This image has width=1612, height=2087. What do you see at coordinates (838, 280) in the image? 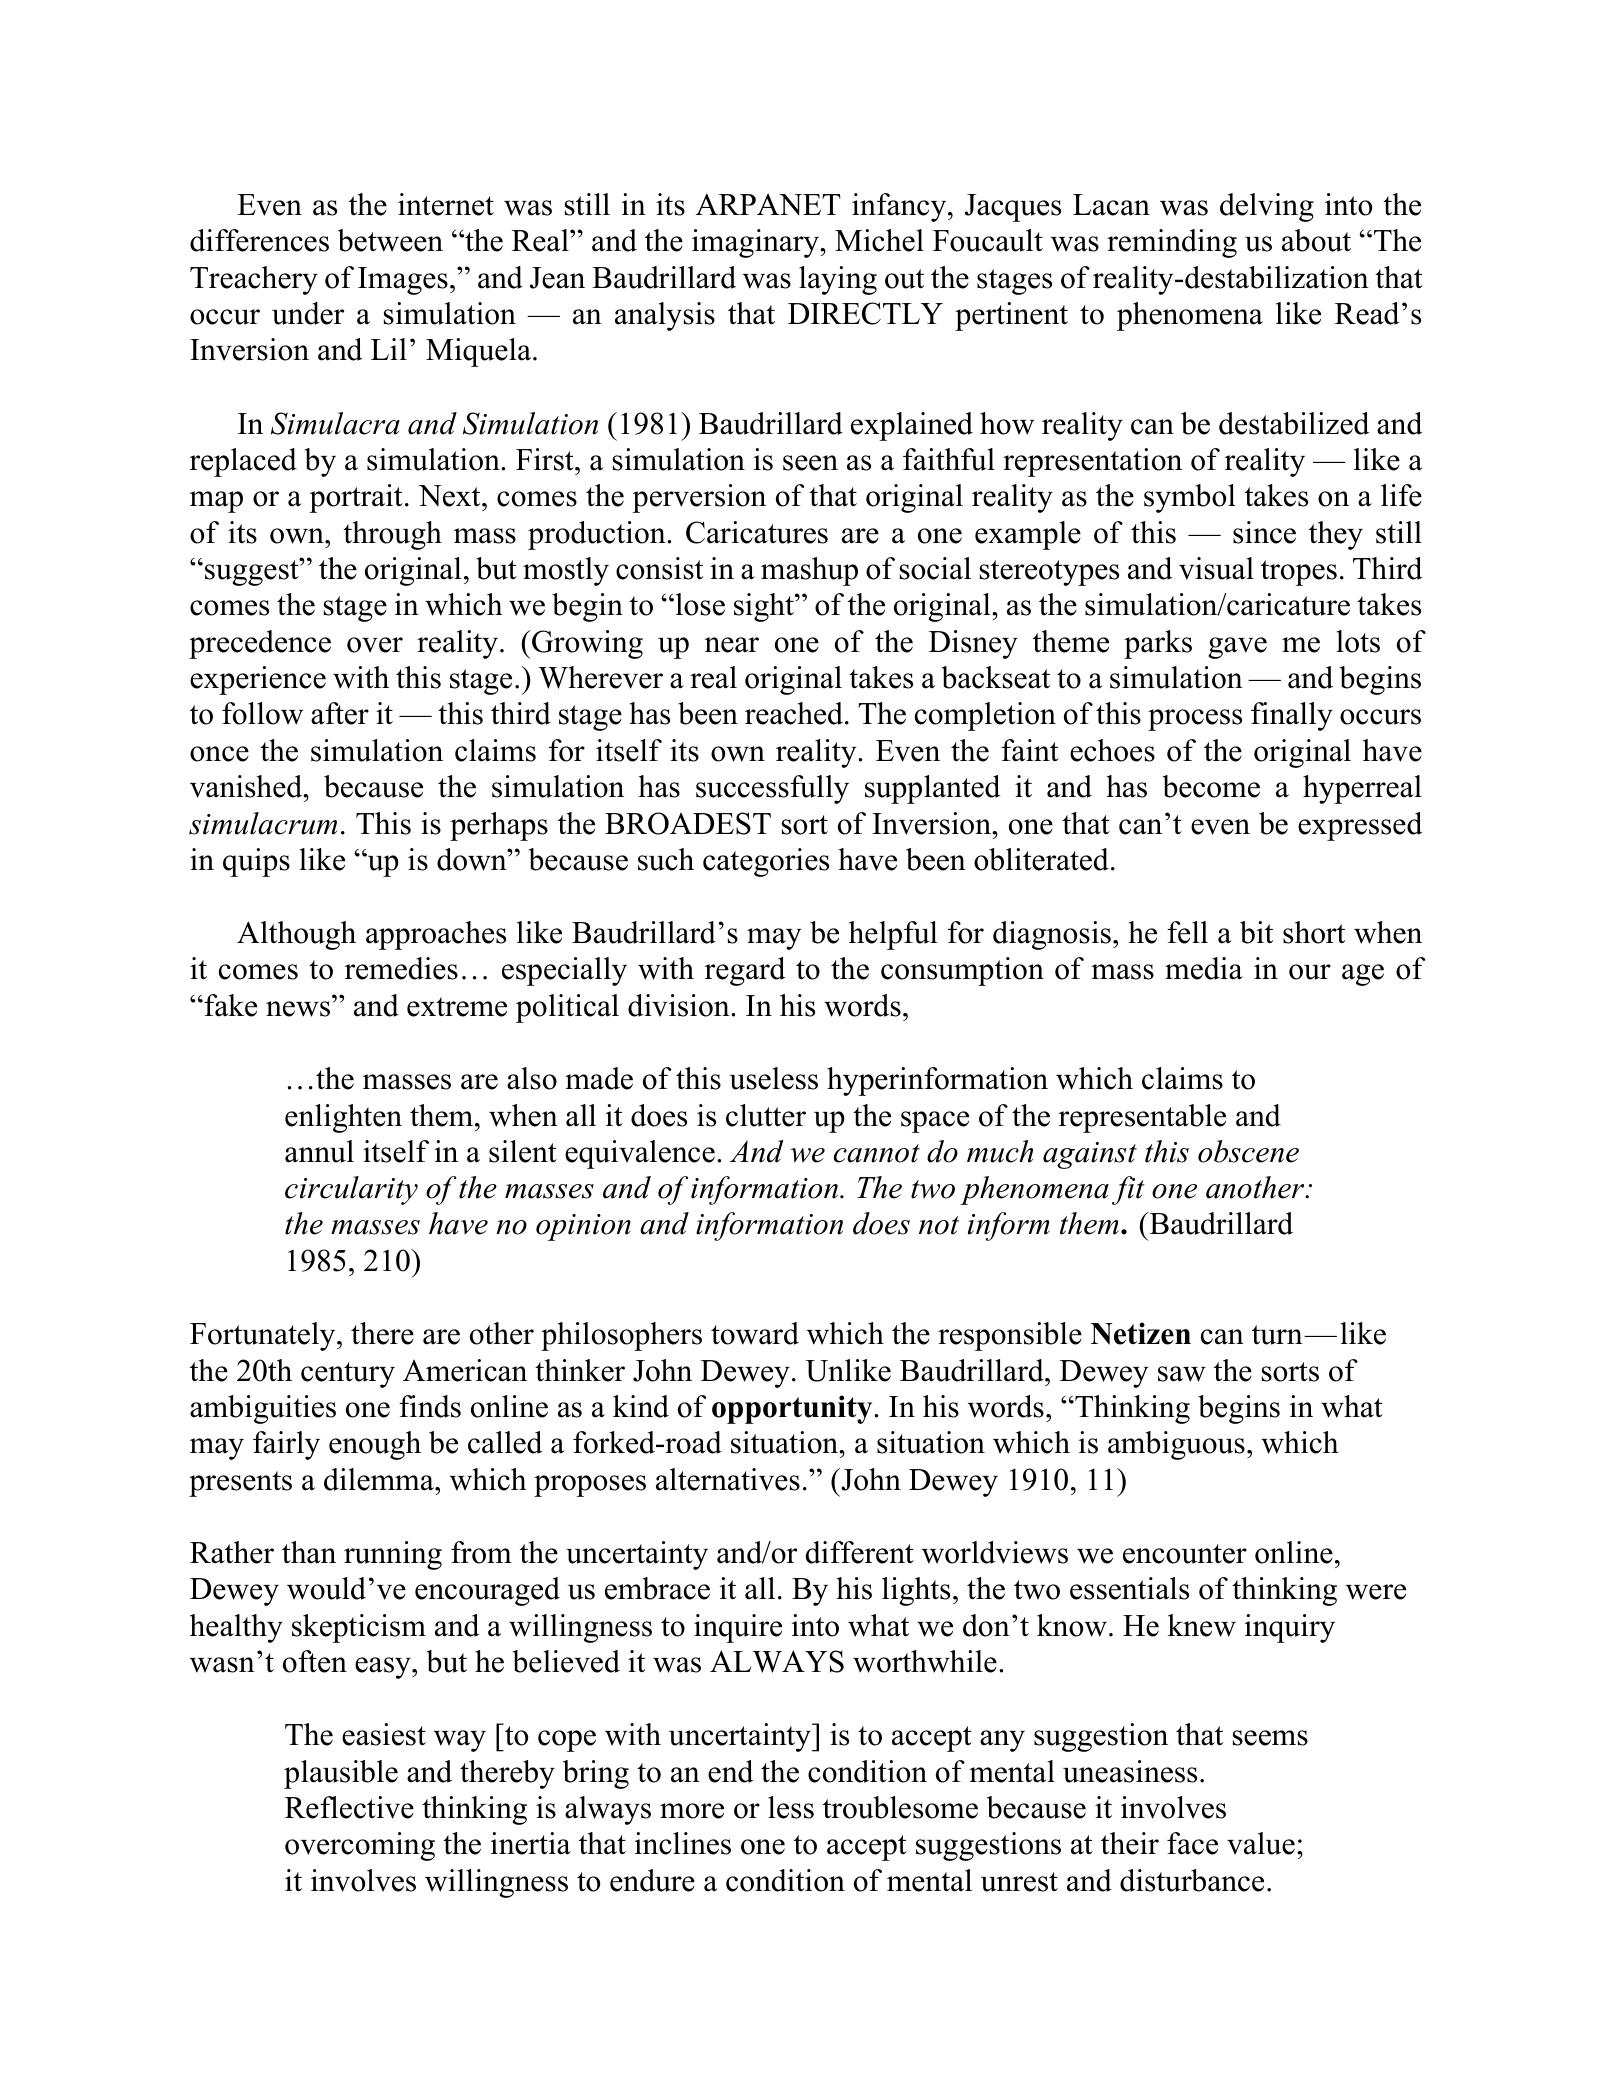
I see `laying` at bounding box center [838, 280].
